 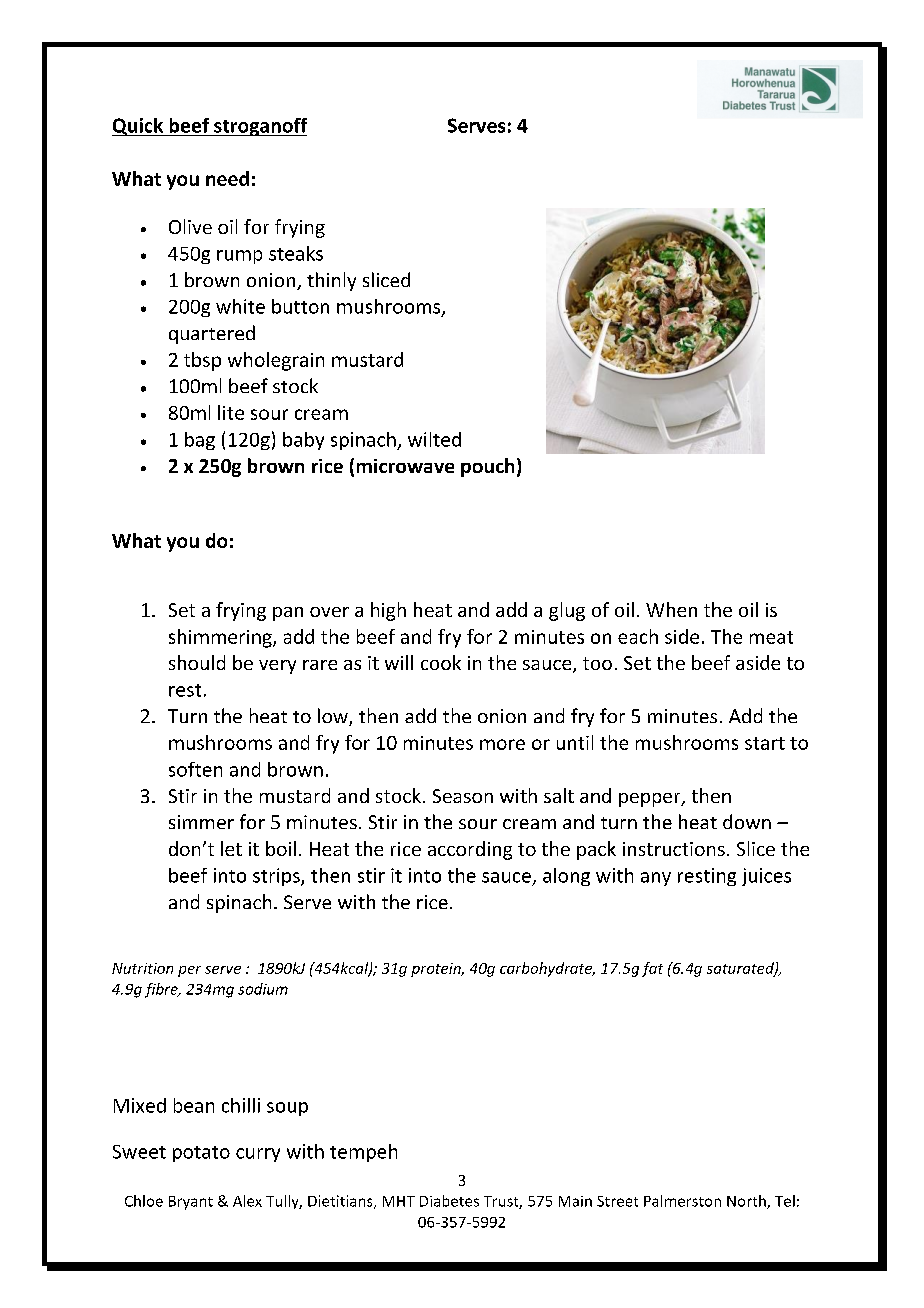 What do you see at coordinates (227, 178) in the screenshot?
I see `need` at bounding box center [227, 178].
